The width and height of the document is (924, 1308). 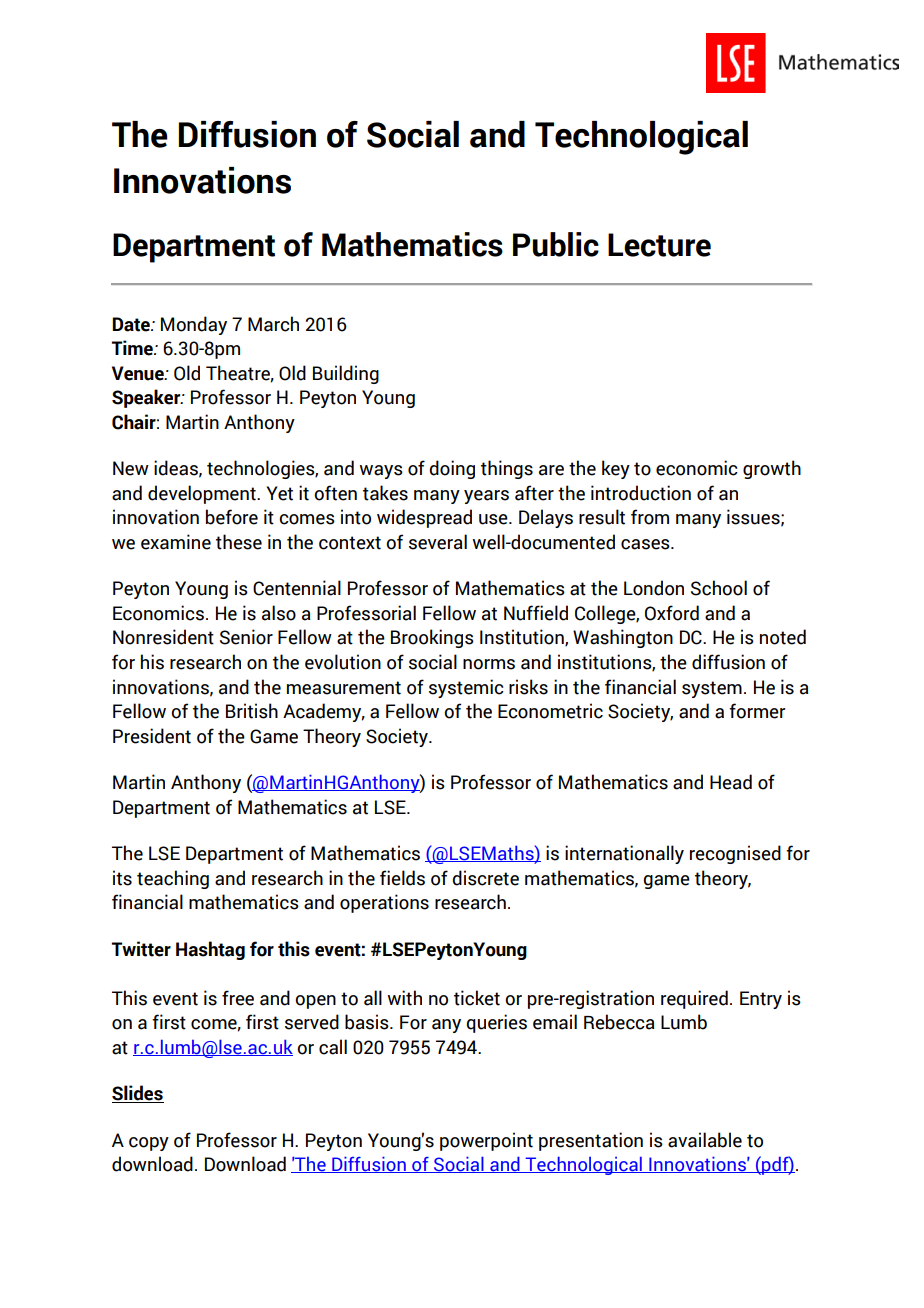 What do you see at coordinates (659, 245) in the document?
I see `Lecture` at bounding box center [659, 245].
